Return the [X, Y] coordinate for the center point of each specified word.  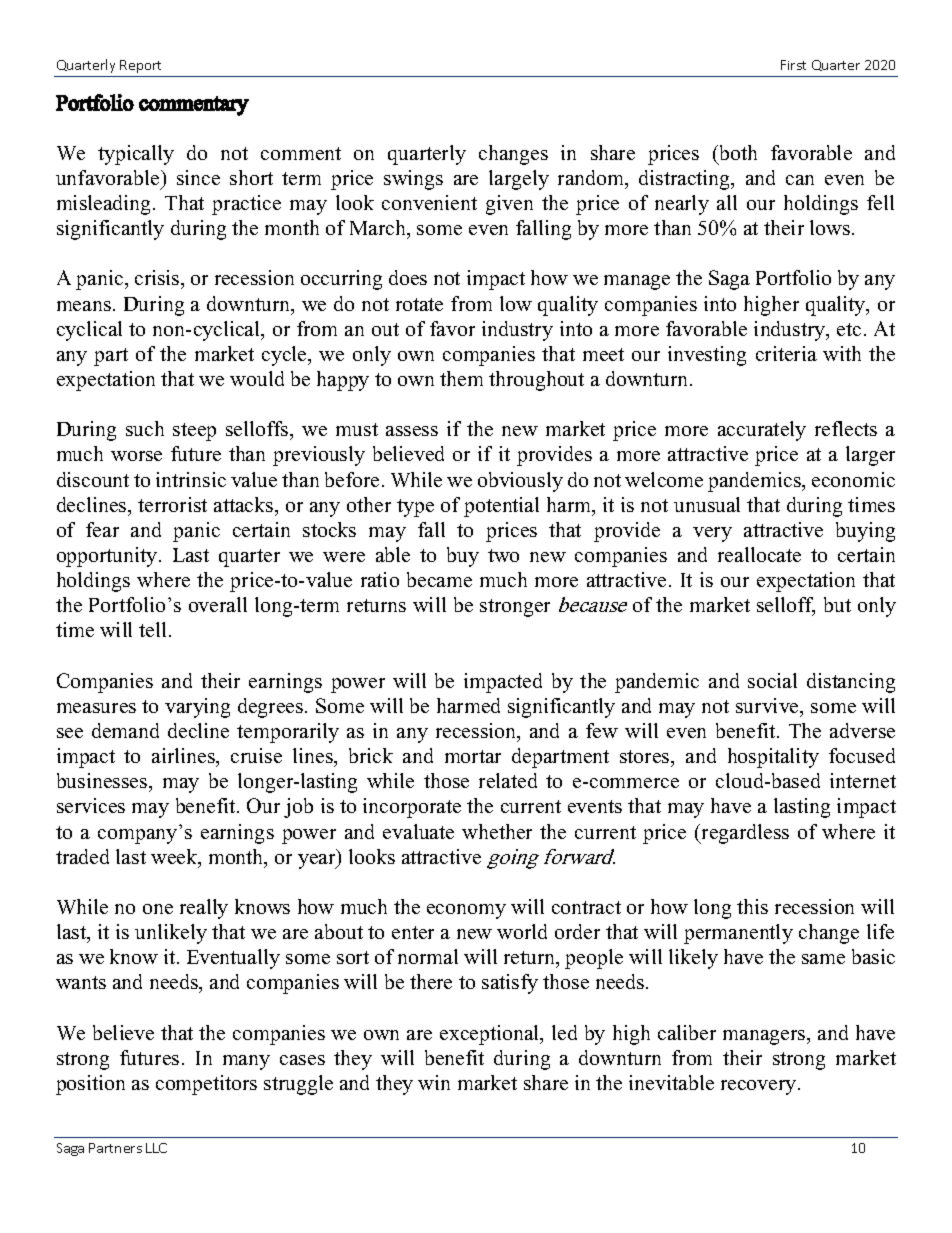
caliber [687, 1032]
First [793, 65]
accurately [762, 431]
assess [412, 431]
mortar [473, 756]
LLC [156, 1148]
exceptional [491, 1035]
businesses [103, 782]
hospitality [773, 758]
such [145, 428]
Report [140, 66]
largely [519, 180]
